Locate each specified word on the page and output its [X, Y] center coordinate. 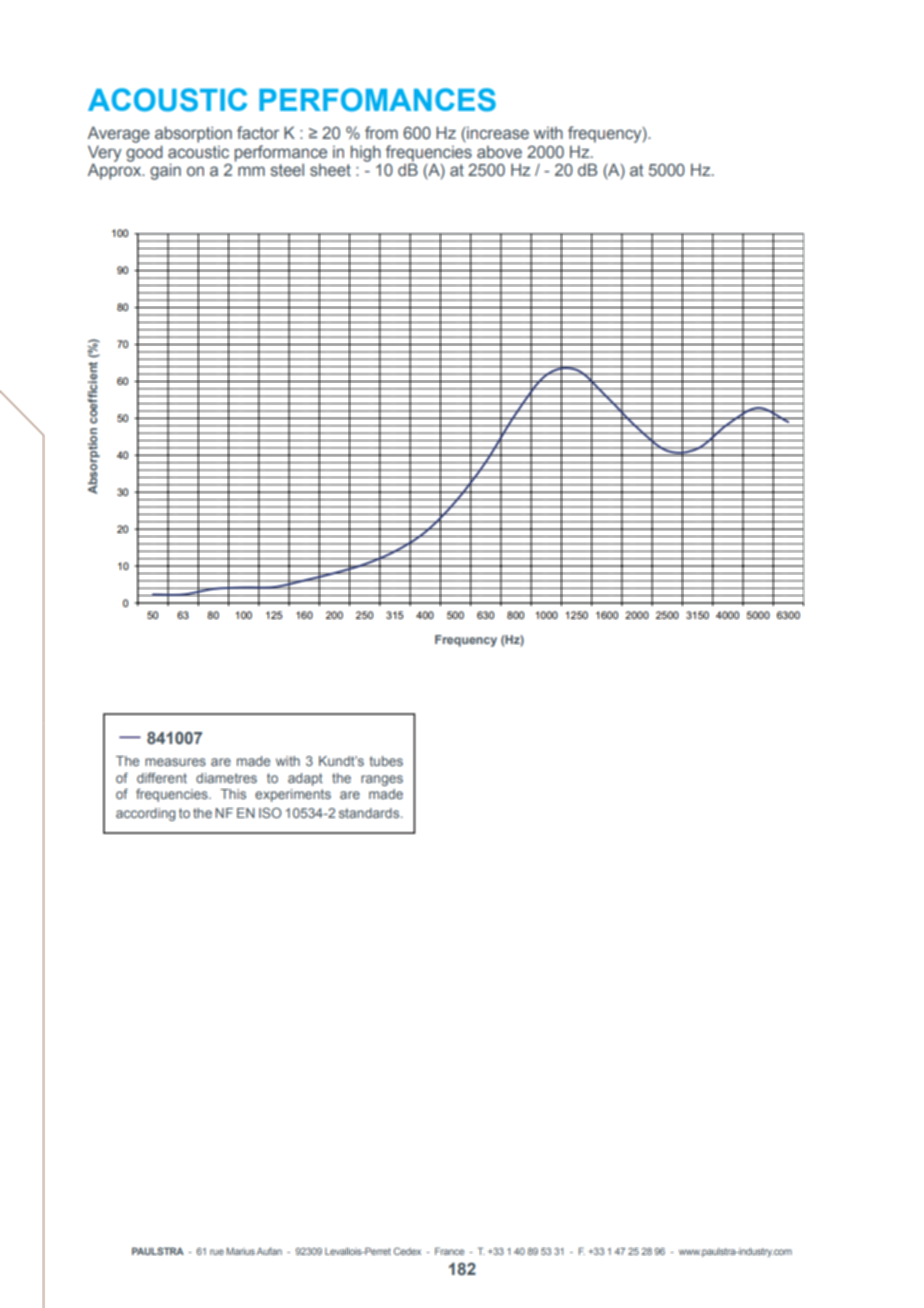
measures [175, 762]
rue [217, 1252]
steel [287, 170]
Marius [240, 1251]
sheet [330, 170]
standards [370, 813]
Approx [116, 171]
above [499, 152]
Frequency [466, 641]
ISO [270, 813]
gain [165, 171]
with [288, 761]
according [145, 814]
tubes [386, 761]
